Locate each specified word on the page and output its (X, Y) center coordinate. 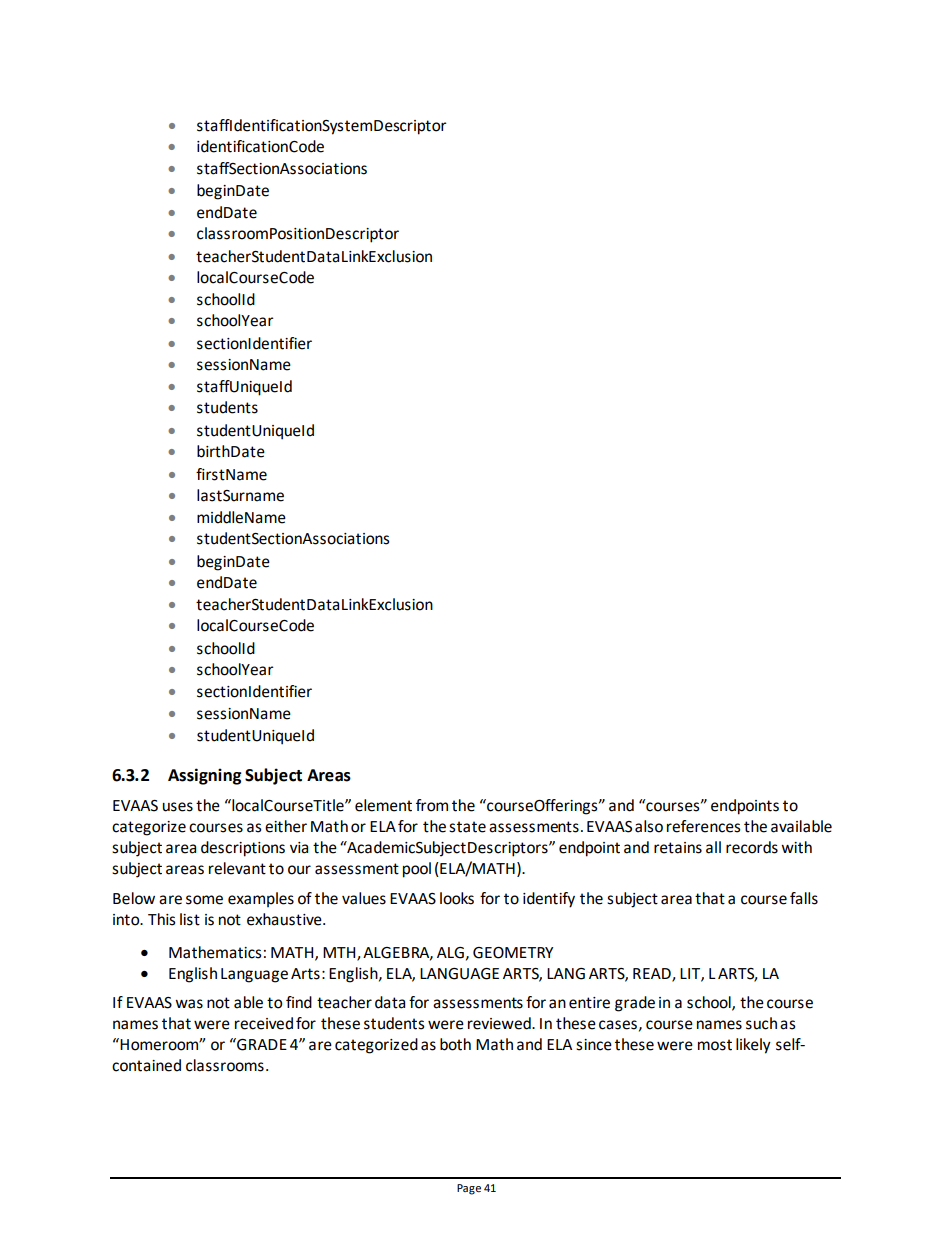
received (264, 1023)
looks (457, 898)
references (704, 826)
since (594, 1045)
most (715, 1045)
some (204, 900)
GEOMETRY (513, 953)
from (432, 805)
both (455, 1044)
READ (653, 974)
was (189, 1004)
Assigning (205, 776)
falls (804, 898)
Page (469, 1189)
